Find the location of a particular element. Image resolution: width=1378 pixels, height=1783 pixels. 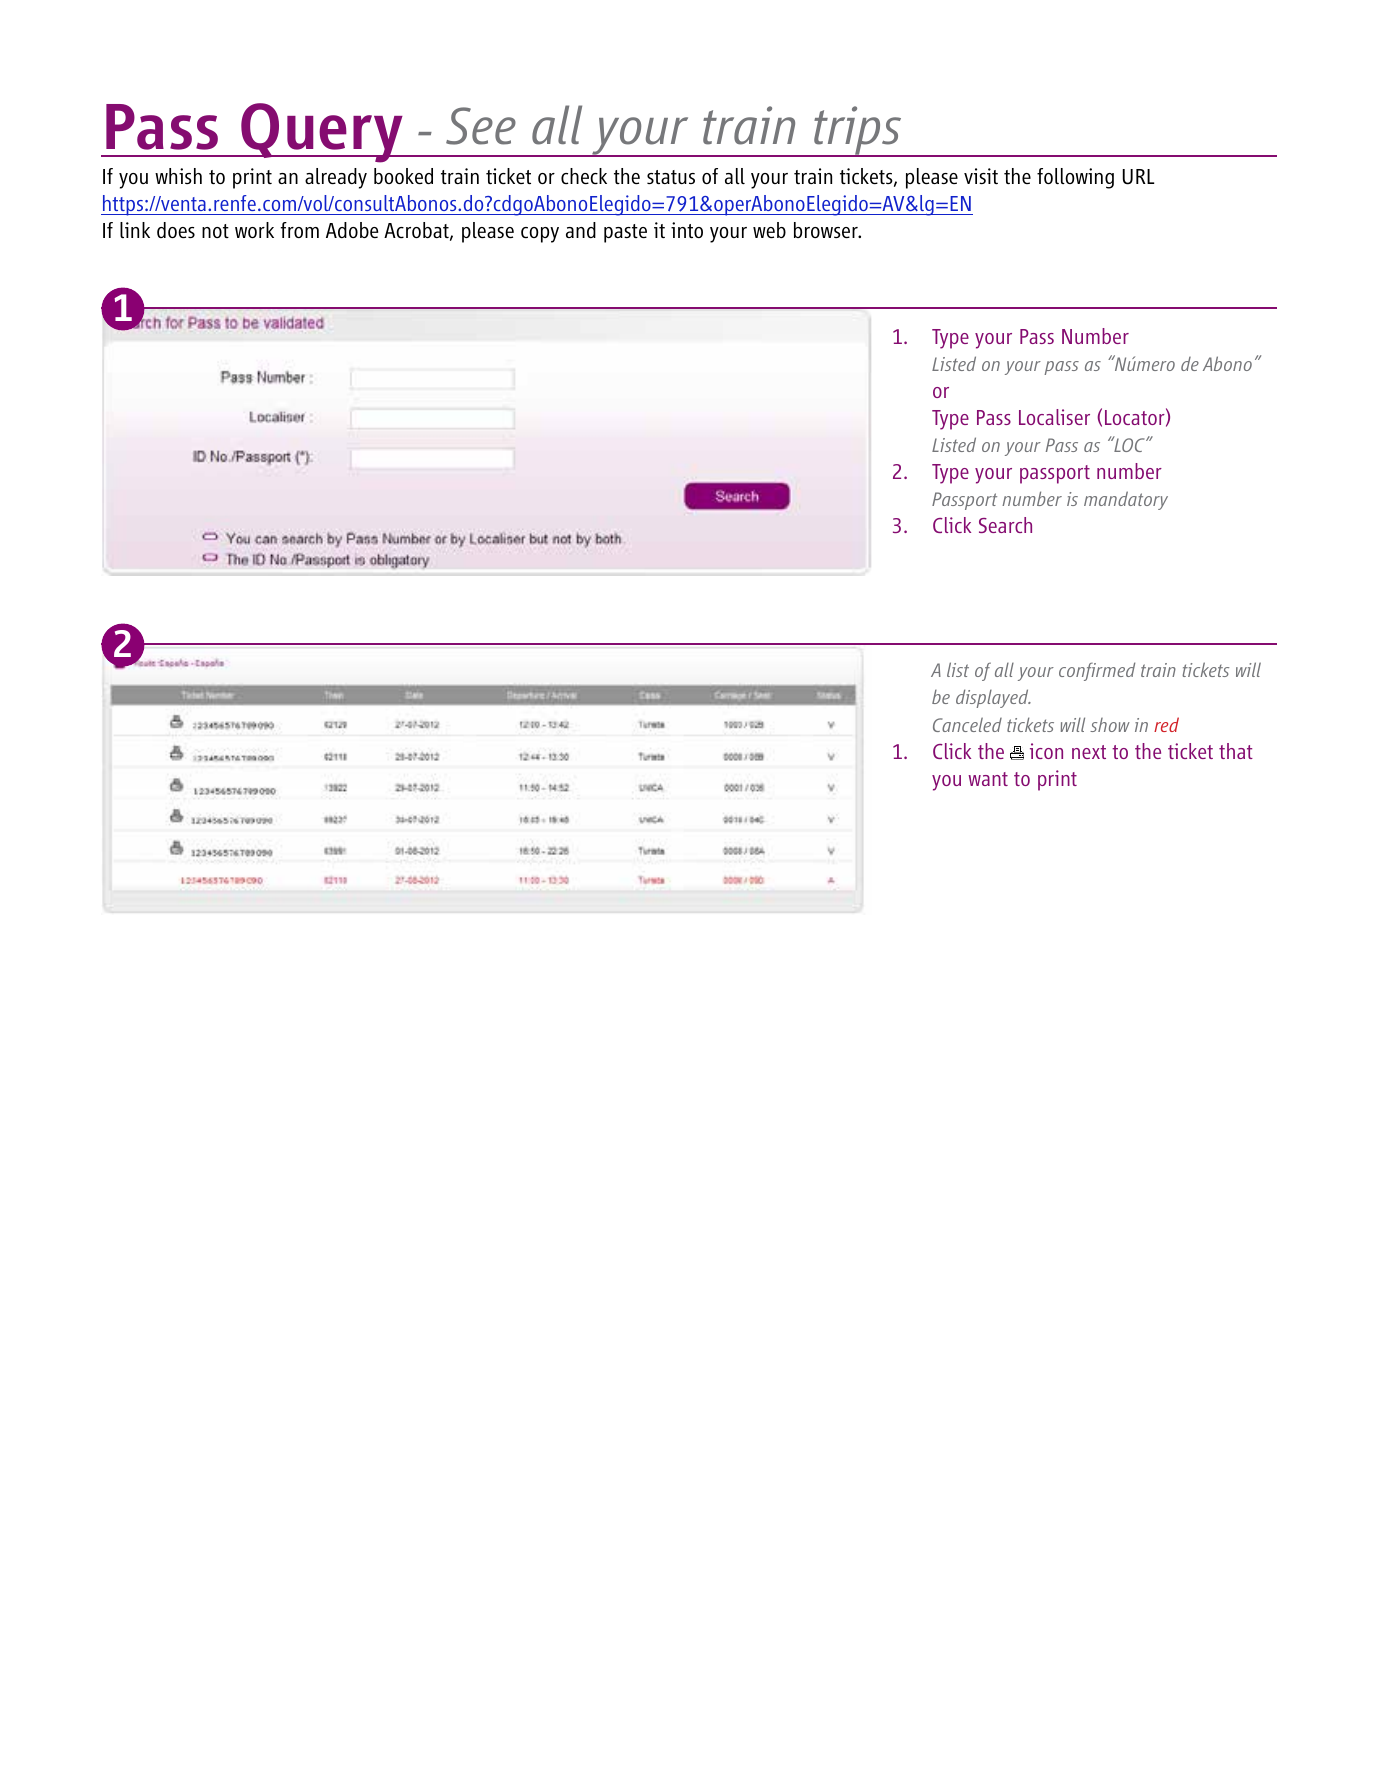

status is located at coordinates (671, 177).
